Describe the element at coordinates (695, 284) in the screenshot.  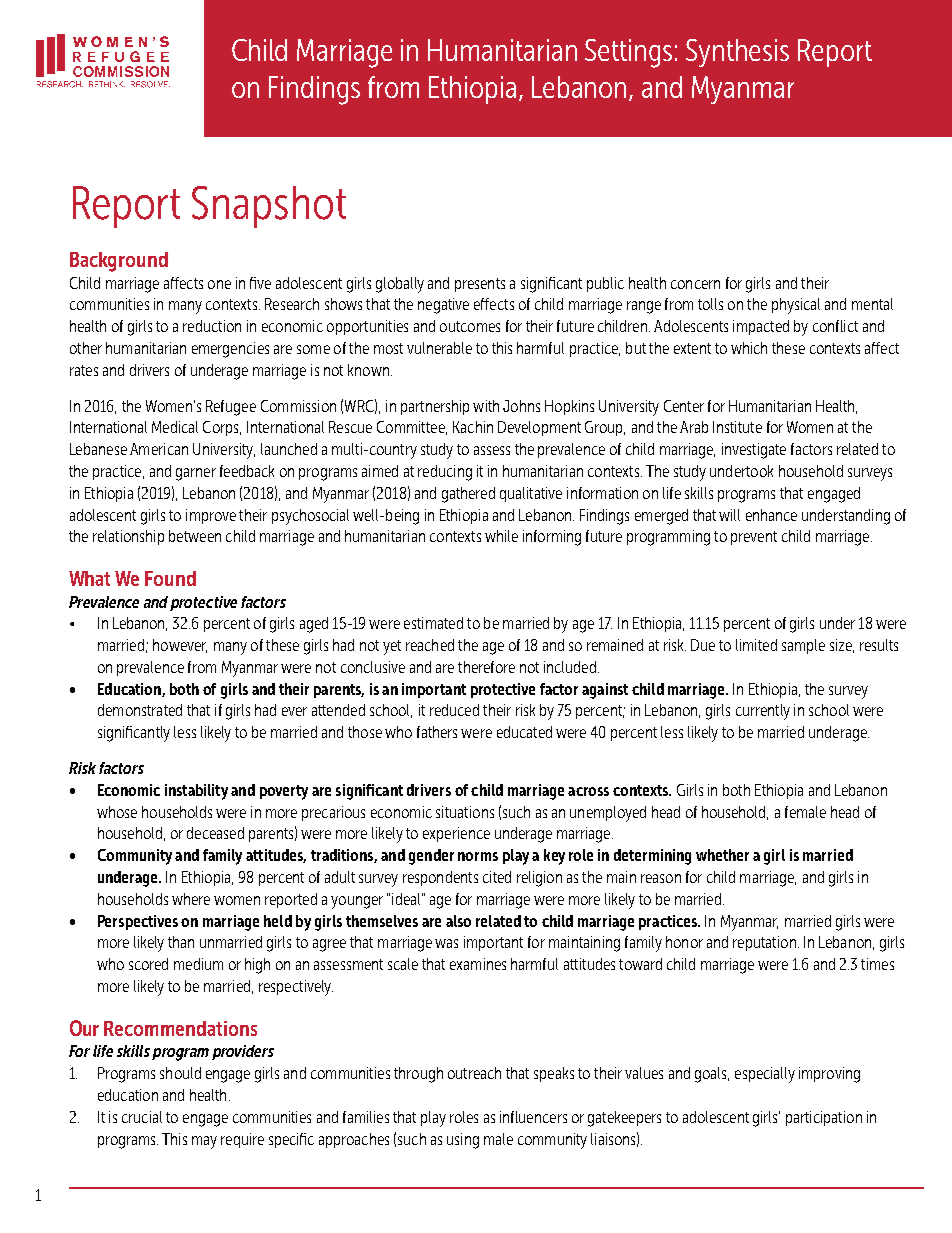
I see `concern` at that location.
